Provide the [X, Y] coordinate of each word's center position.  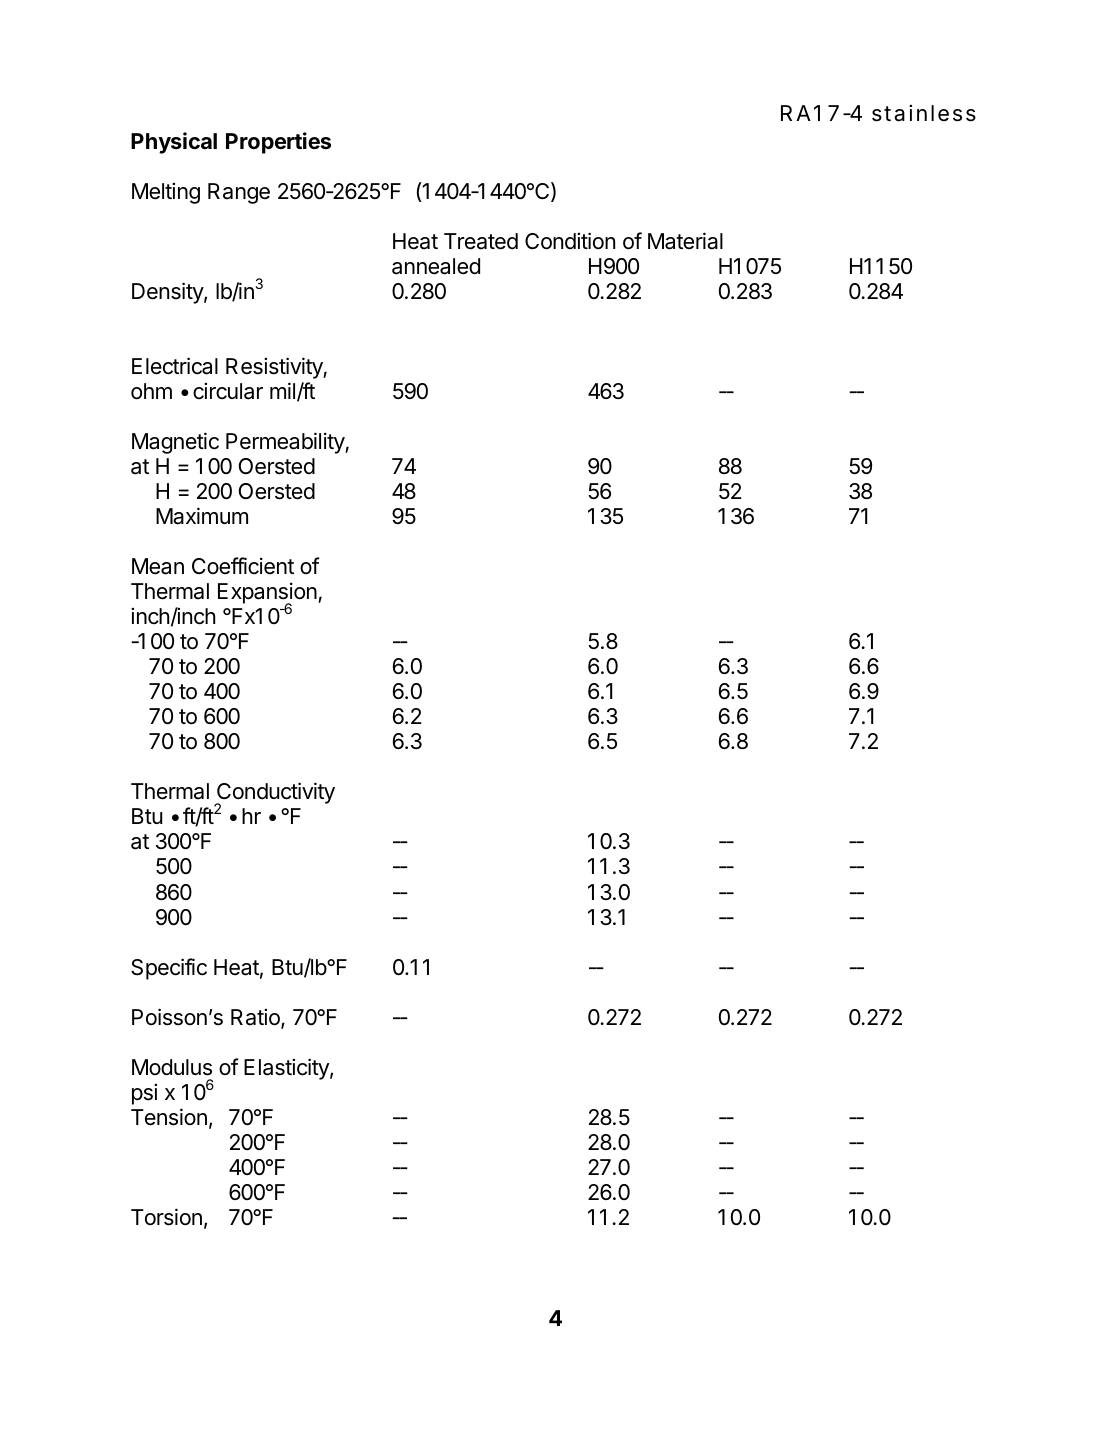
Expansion [268, 594]
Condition [570, 241]
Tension [169, 1117]
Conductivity [275, 794]
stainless [924, 113]
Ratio [256, 1018]
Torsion [166, 1217]
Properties [278, 143]
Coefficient [243, 566]
